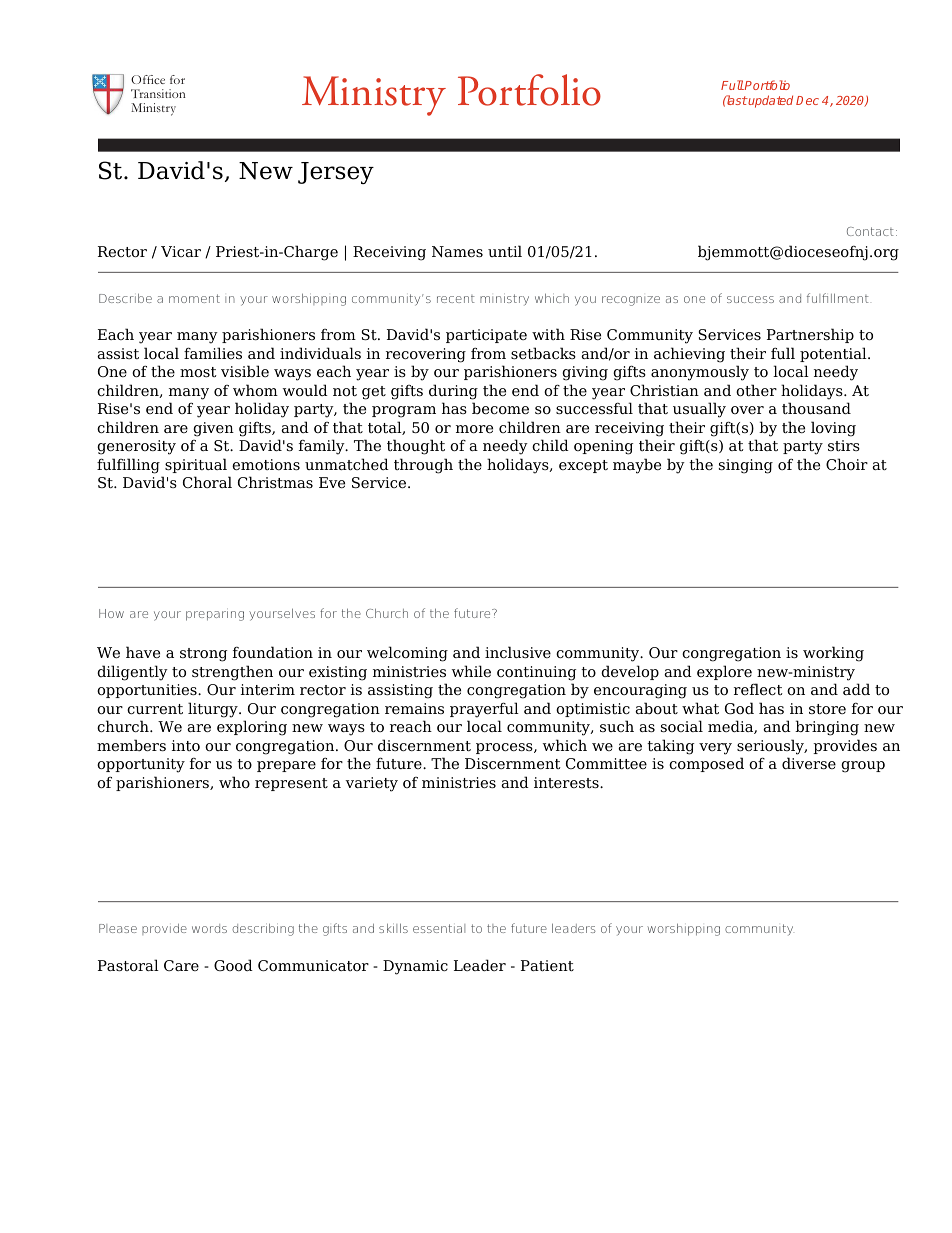 The height and width of the screenshot is (1233, 952). What do you see at coordinates (336, 173) in the screenshot?
I see `Jersey` at bounding box center [336, 173].
